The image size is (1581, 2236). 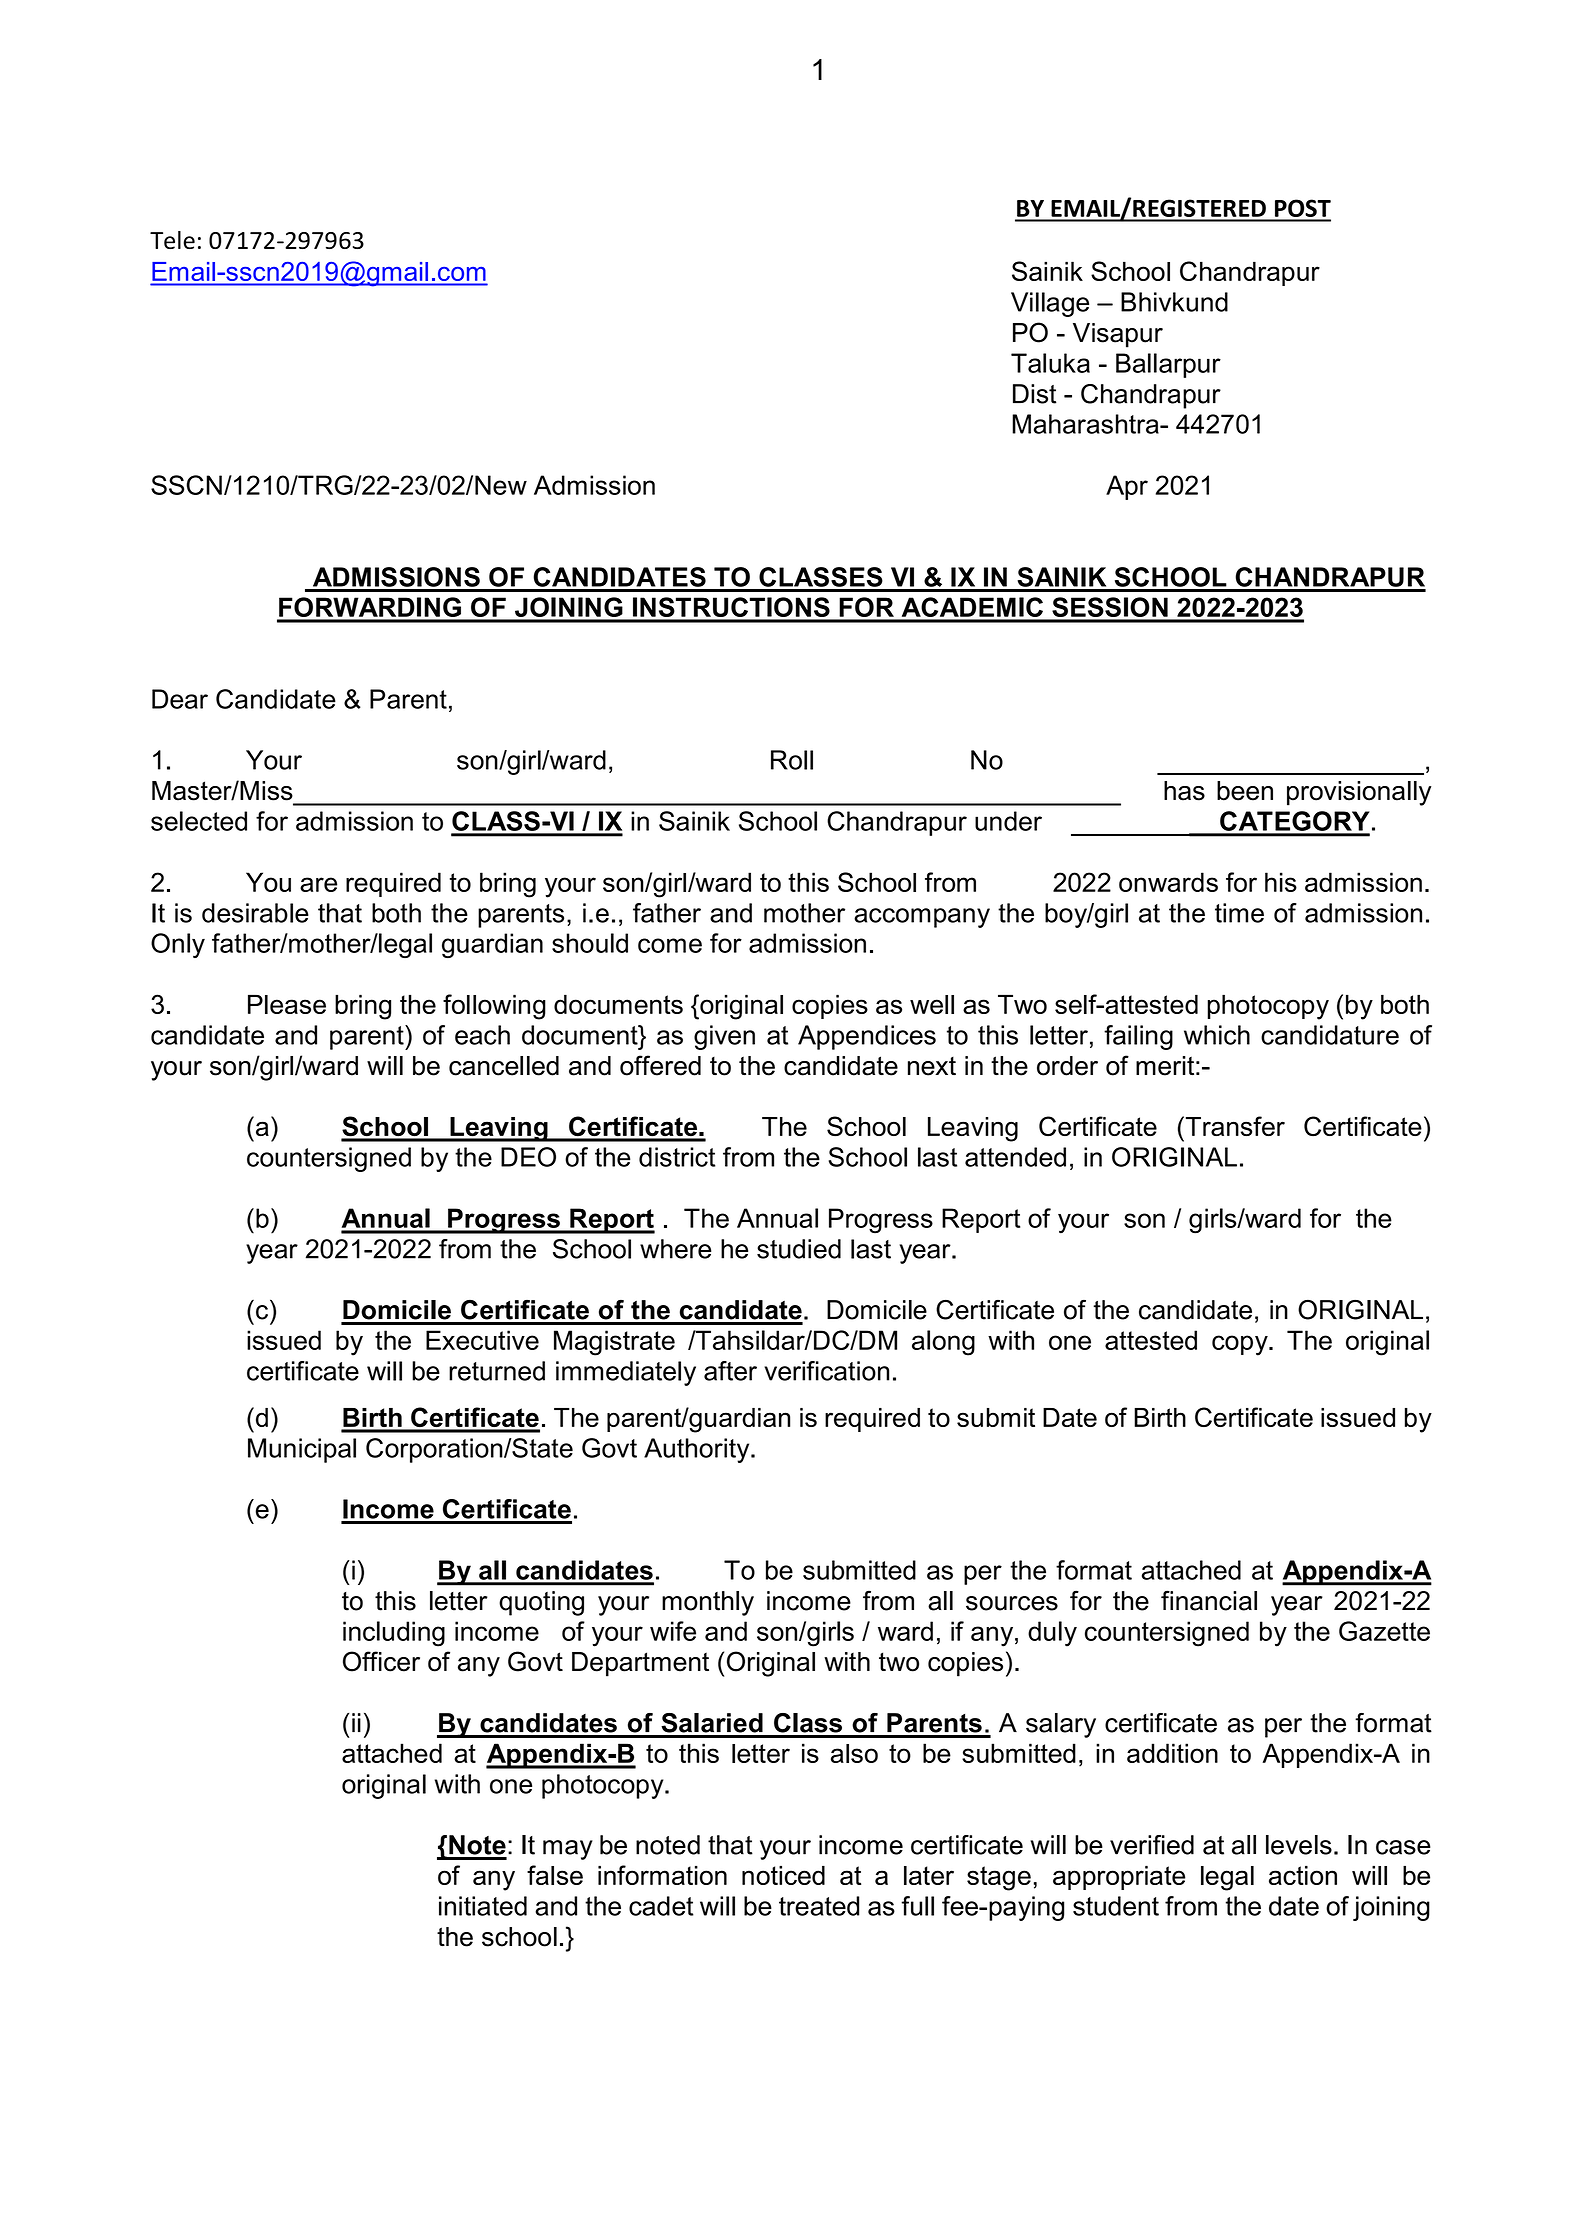 What do you see at coordinates (724, 1037) in the screenshot?
I see `given` at bounding box center [724, 1037].
